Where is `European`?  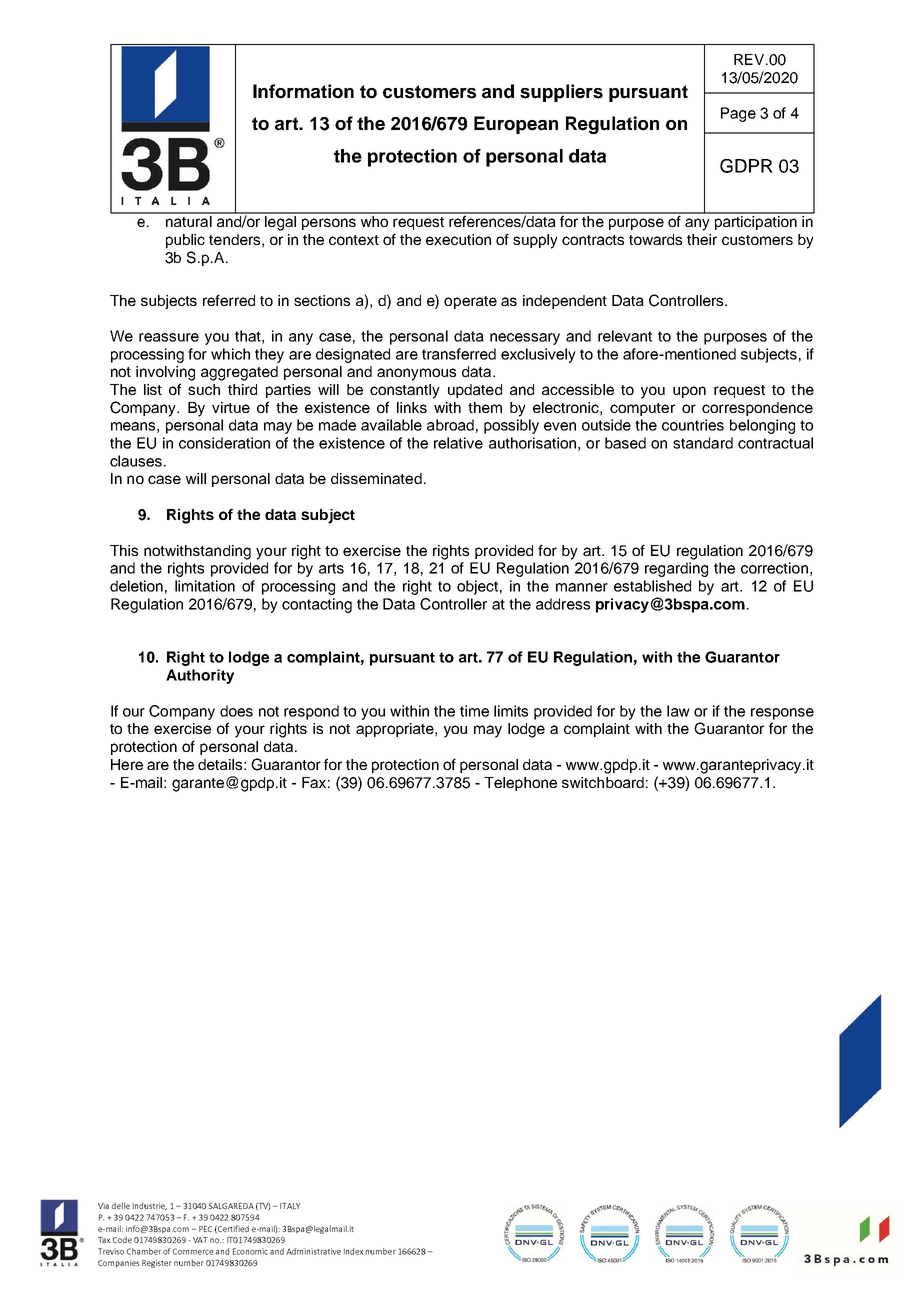 European is located at coordinates (516, 125).
